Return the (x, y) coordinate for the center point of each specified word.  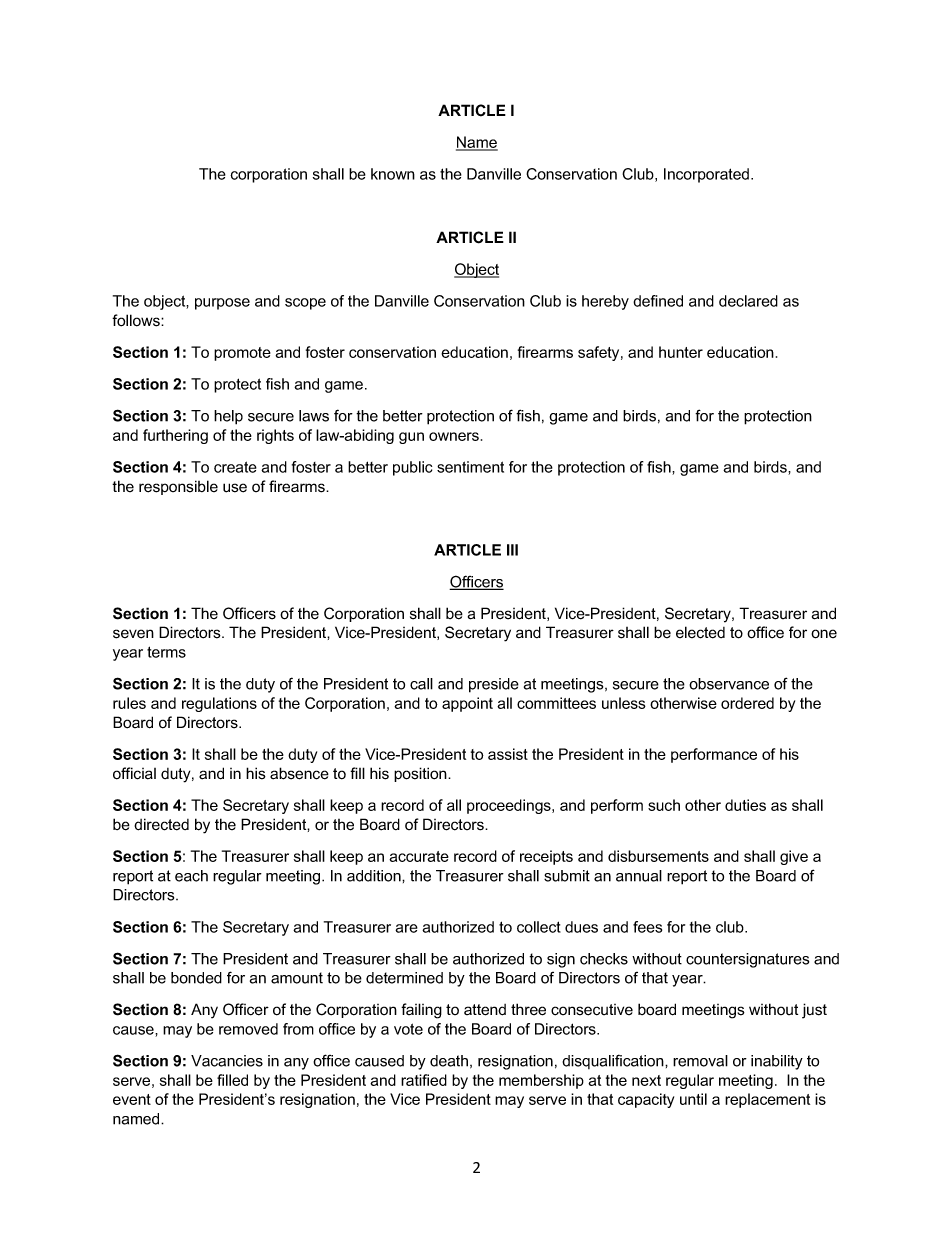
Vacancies (227, 1061)
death (449, 1061)
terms (166, 652)
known (393, 174)
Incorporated (708, 175)
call (421, 684)
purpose (222, 304)
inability (777, 1062)
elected (700, 632)
